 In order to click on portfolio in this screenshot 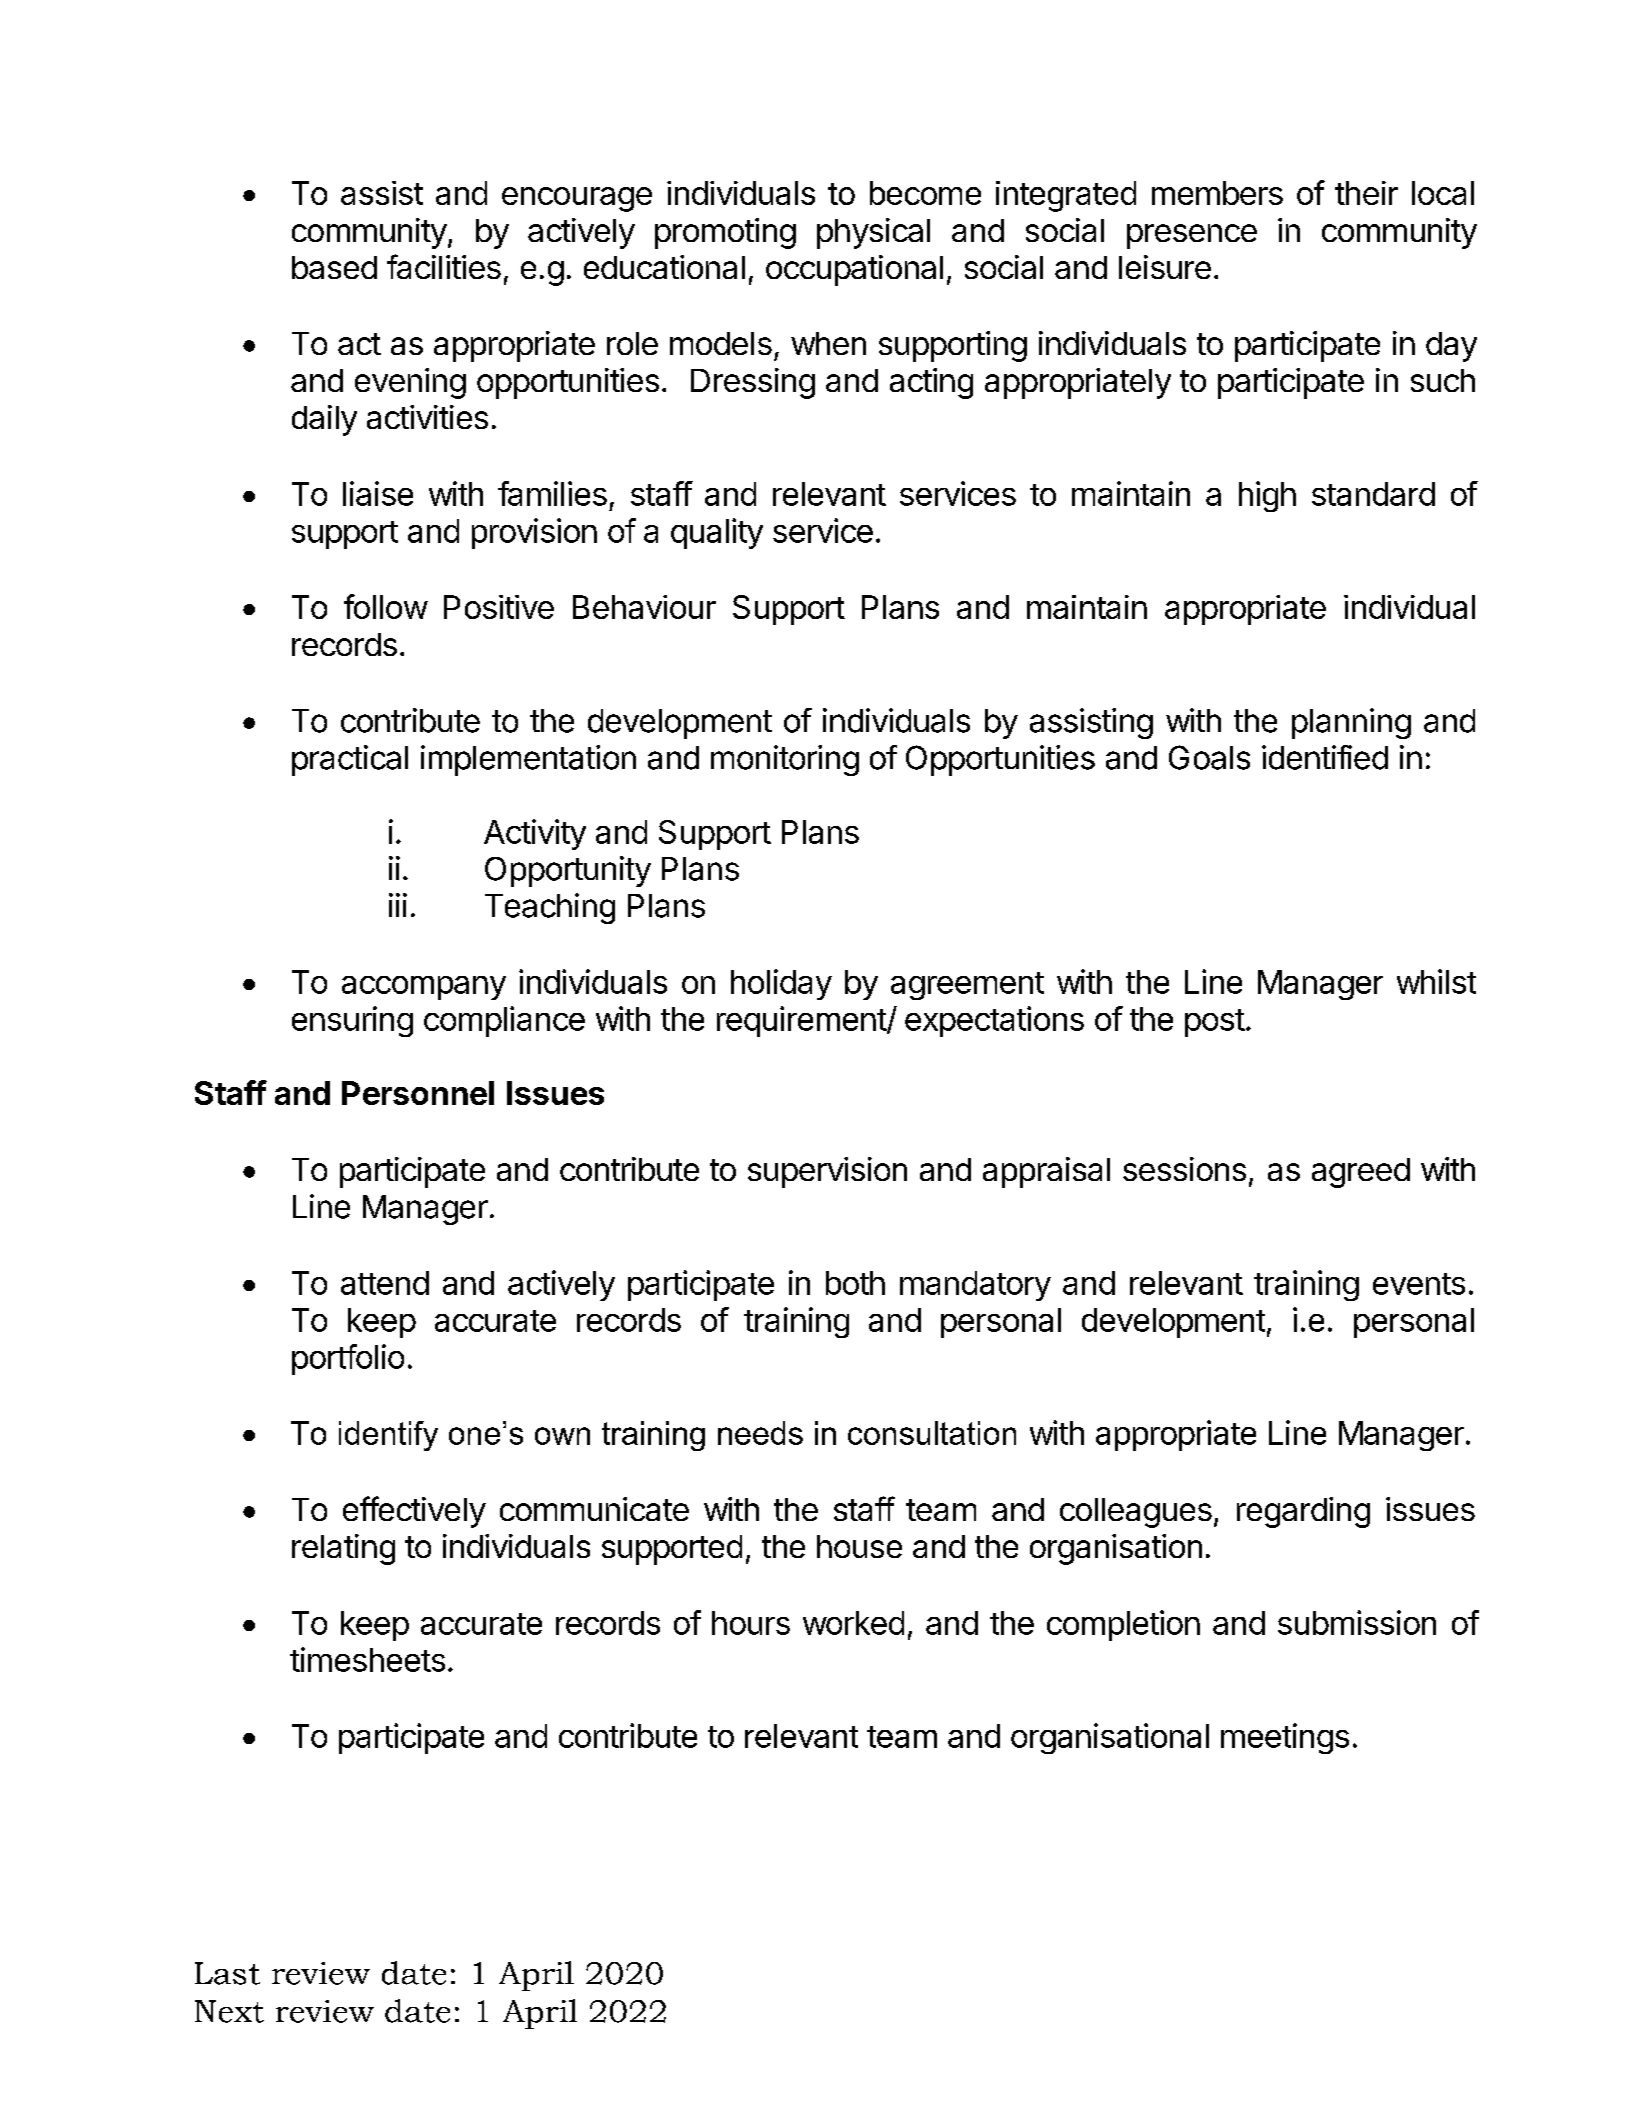, I will do `click(348, 1359)`.
